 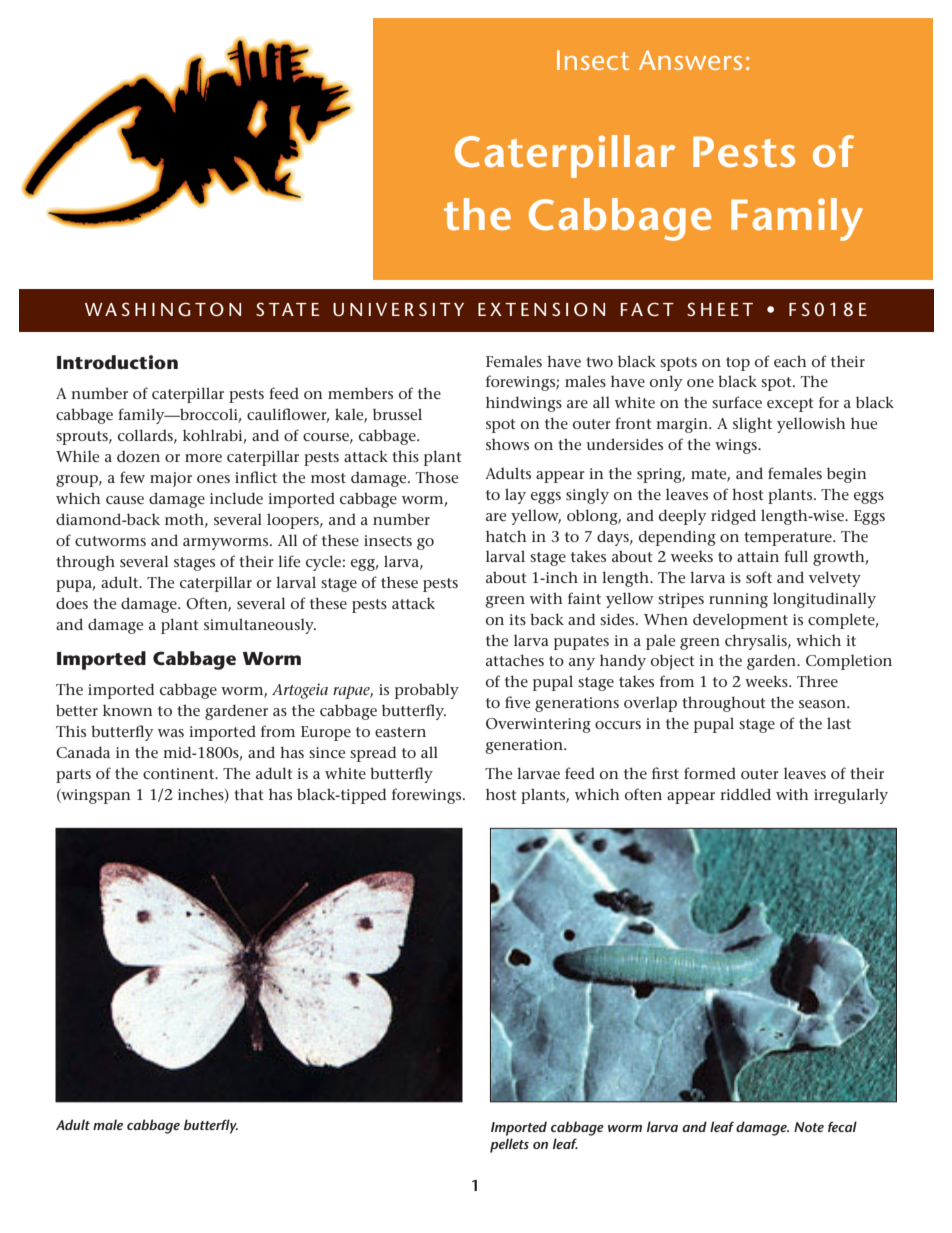 What do you see at coordinates (117, 362) in the screenshot?
I see `Introduction` at bounding box center [117, 362].
